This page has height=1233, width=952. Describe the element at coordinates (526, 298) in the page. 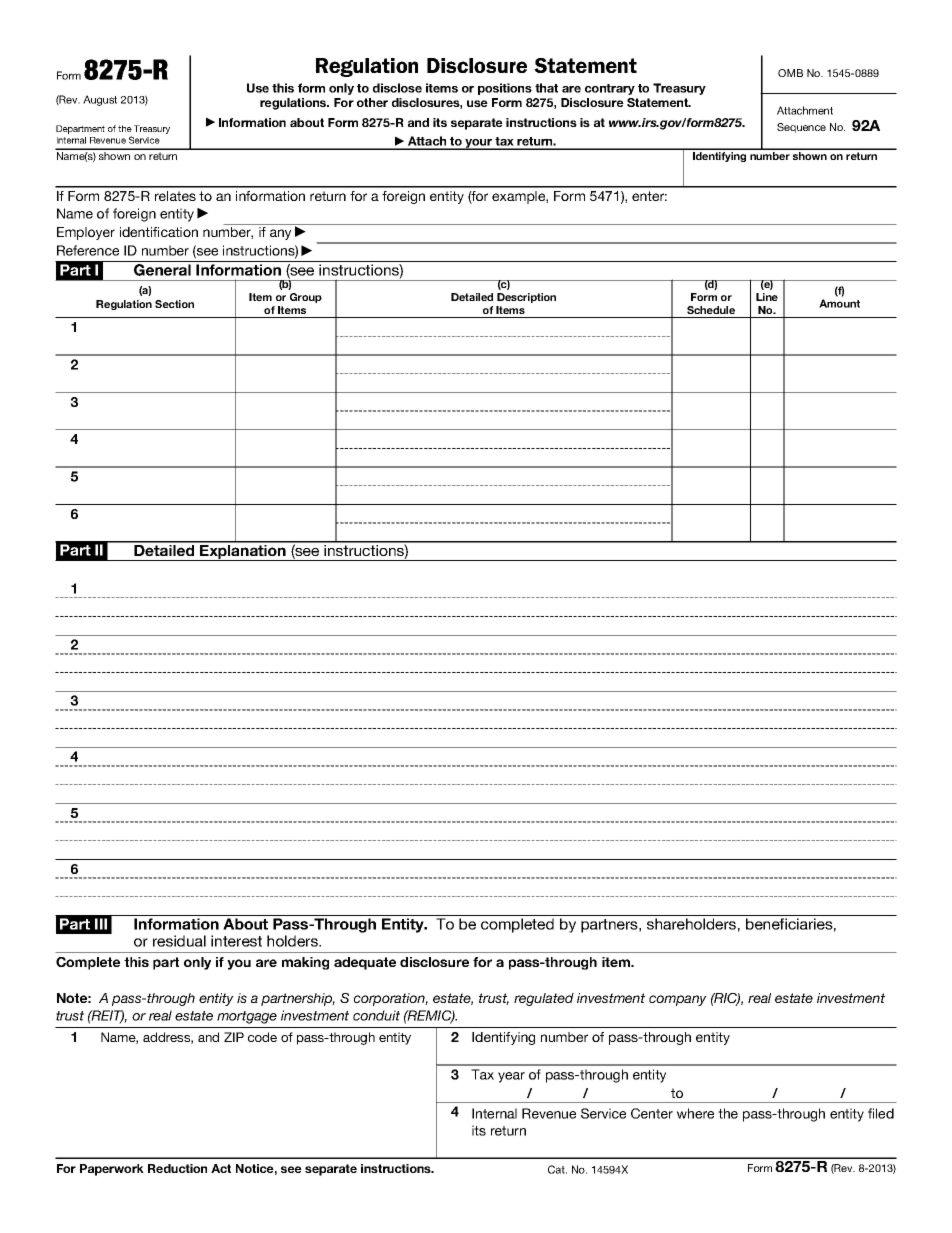

I see `Description` at that location.
